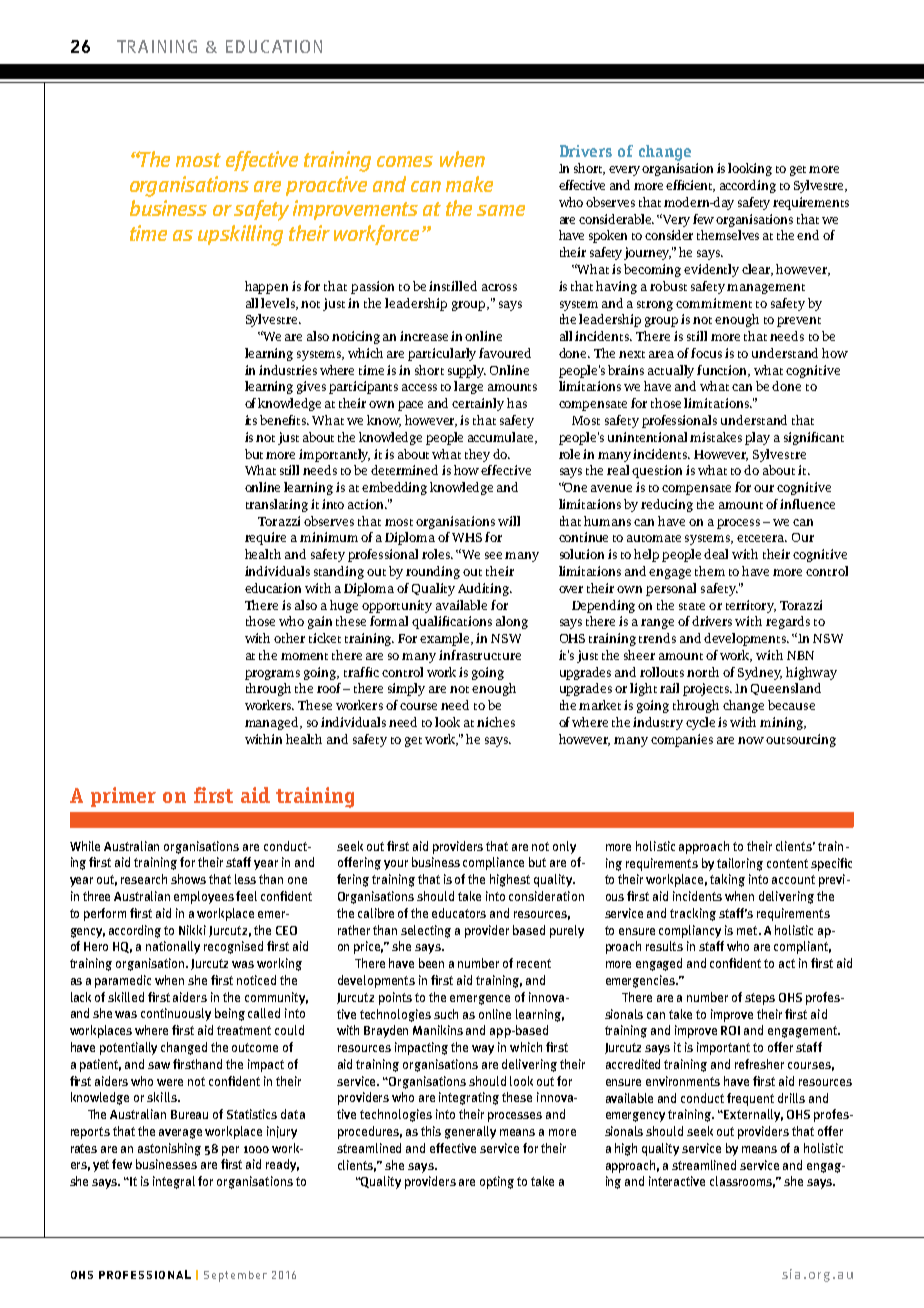 The width and height of the page is (924, 1308). I want to click on upskilling, so click(240, 235).
